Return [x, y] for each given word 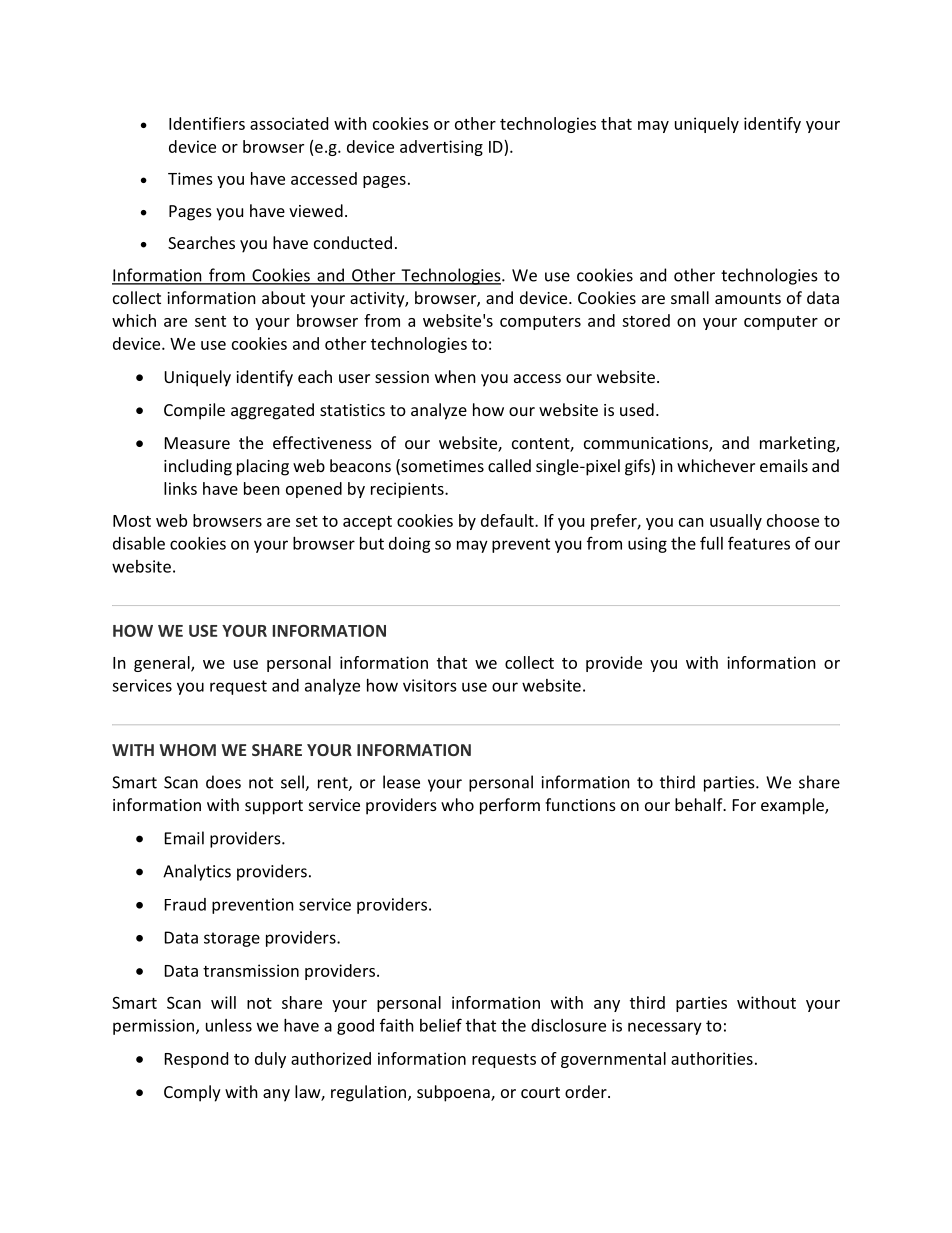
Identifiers [207, 123]
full [711, 543]
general [163, 664]
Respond [196, 1060]
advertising [441, 148]
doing [410, 545]
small [690, 297]
